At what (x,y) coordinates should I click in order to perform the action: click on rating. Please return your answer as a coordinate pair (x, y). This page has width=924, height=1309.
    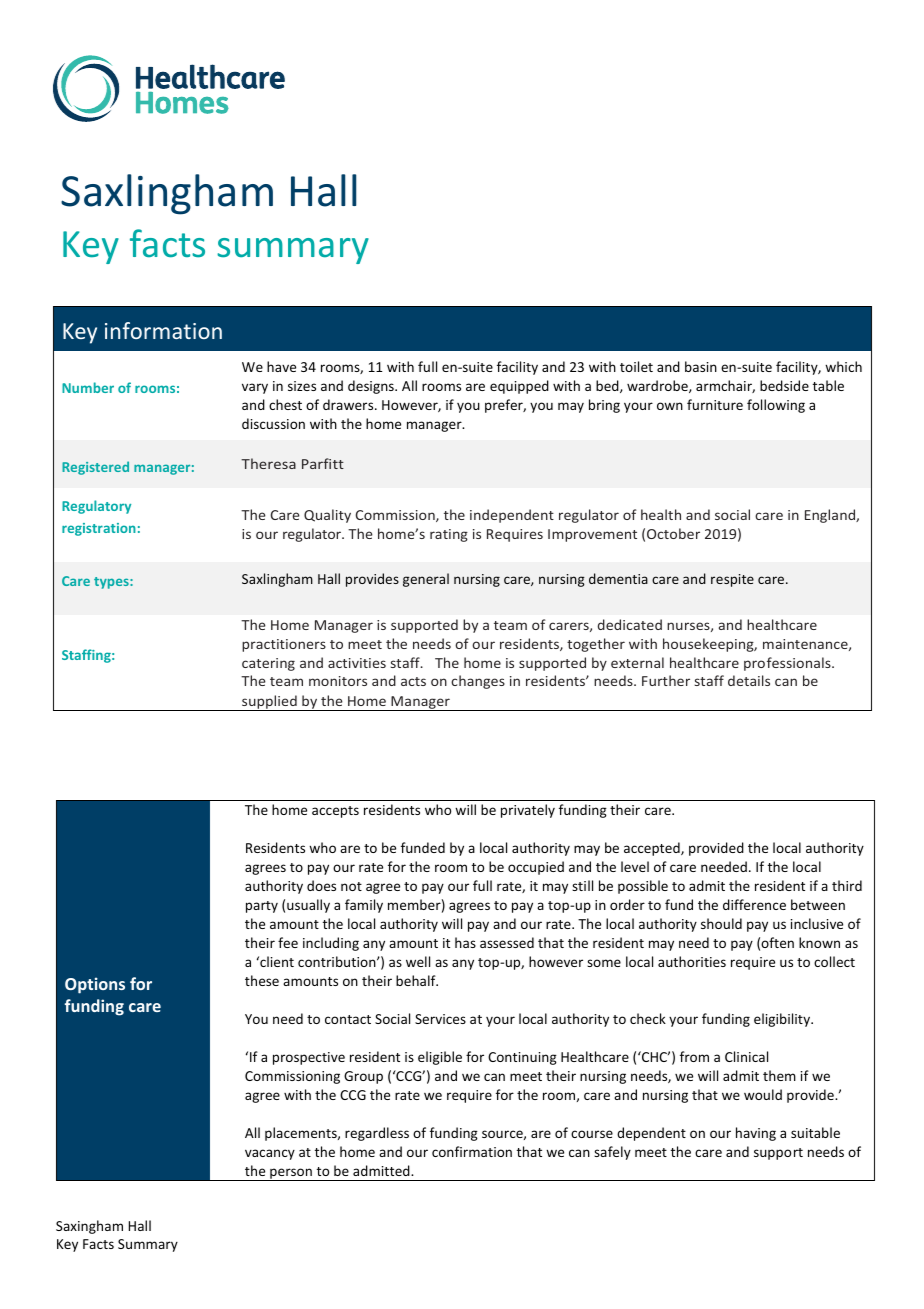
    Looking at the image, I should click on (449, 535).
